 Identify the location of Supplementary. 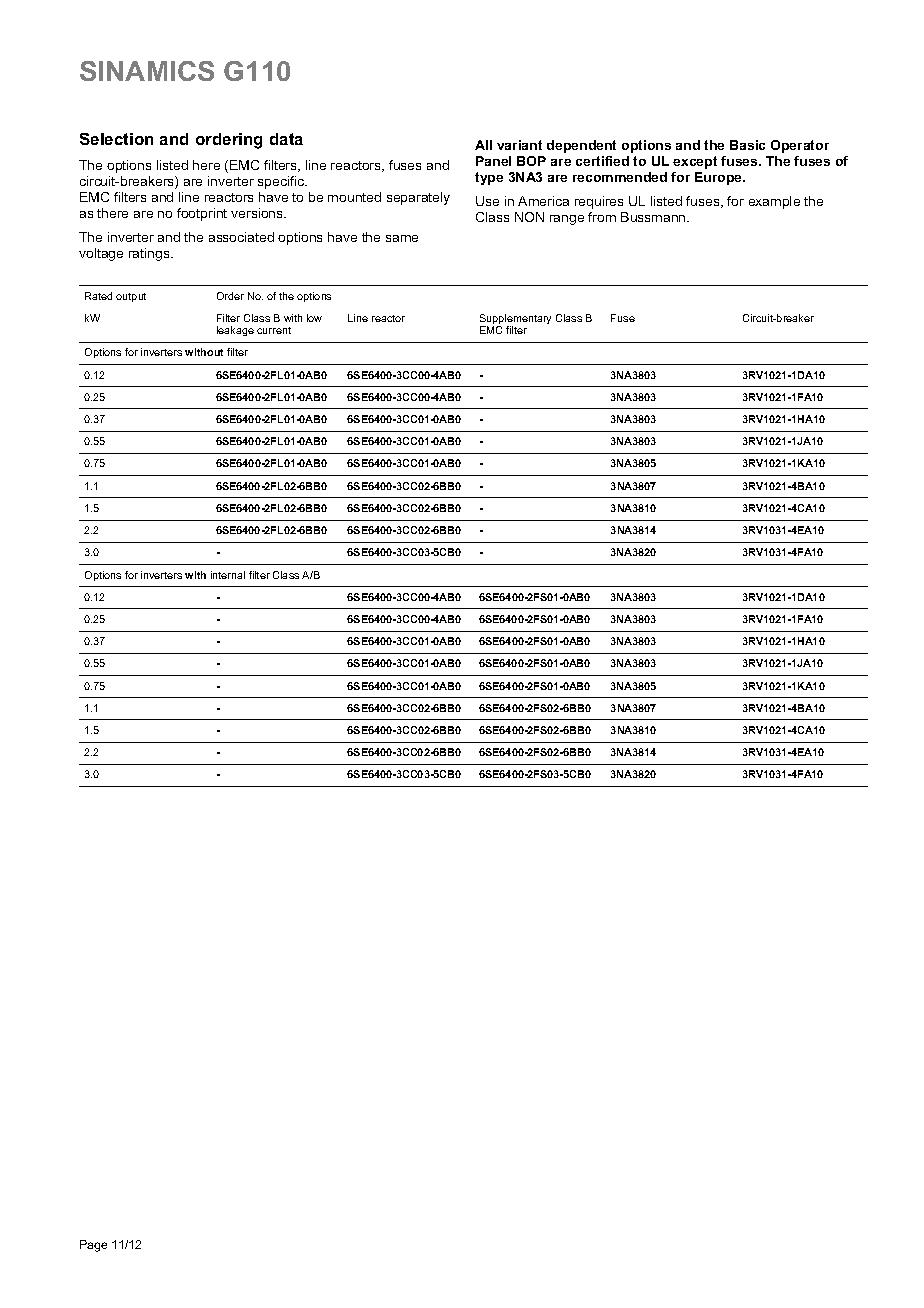
(515, 320).
